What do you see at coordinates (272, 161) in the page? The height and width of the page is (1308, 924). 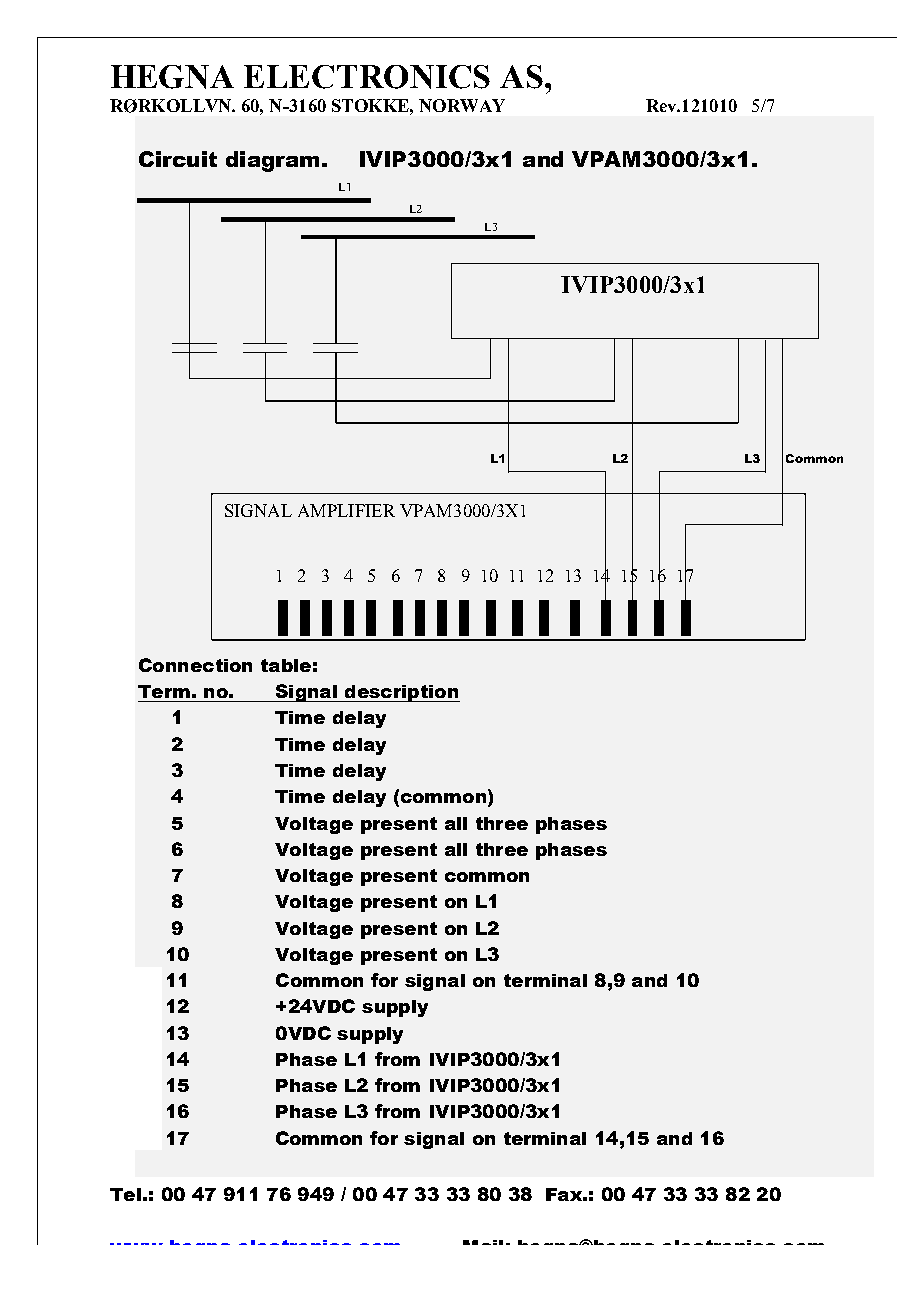 I see `diagram` at bounding box center [272, 161].
